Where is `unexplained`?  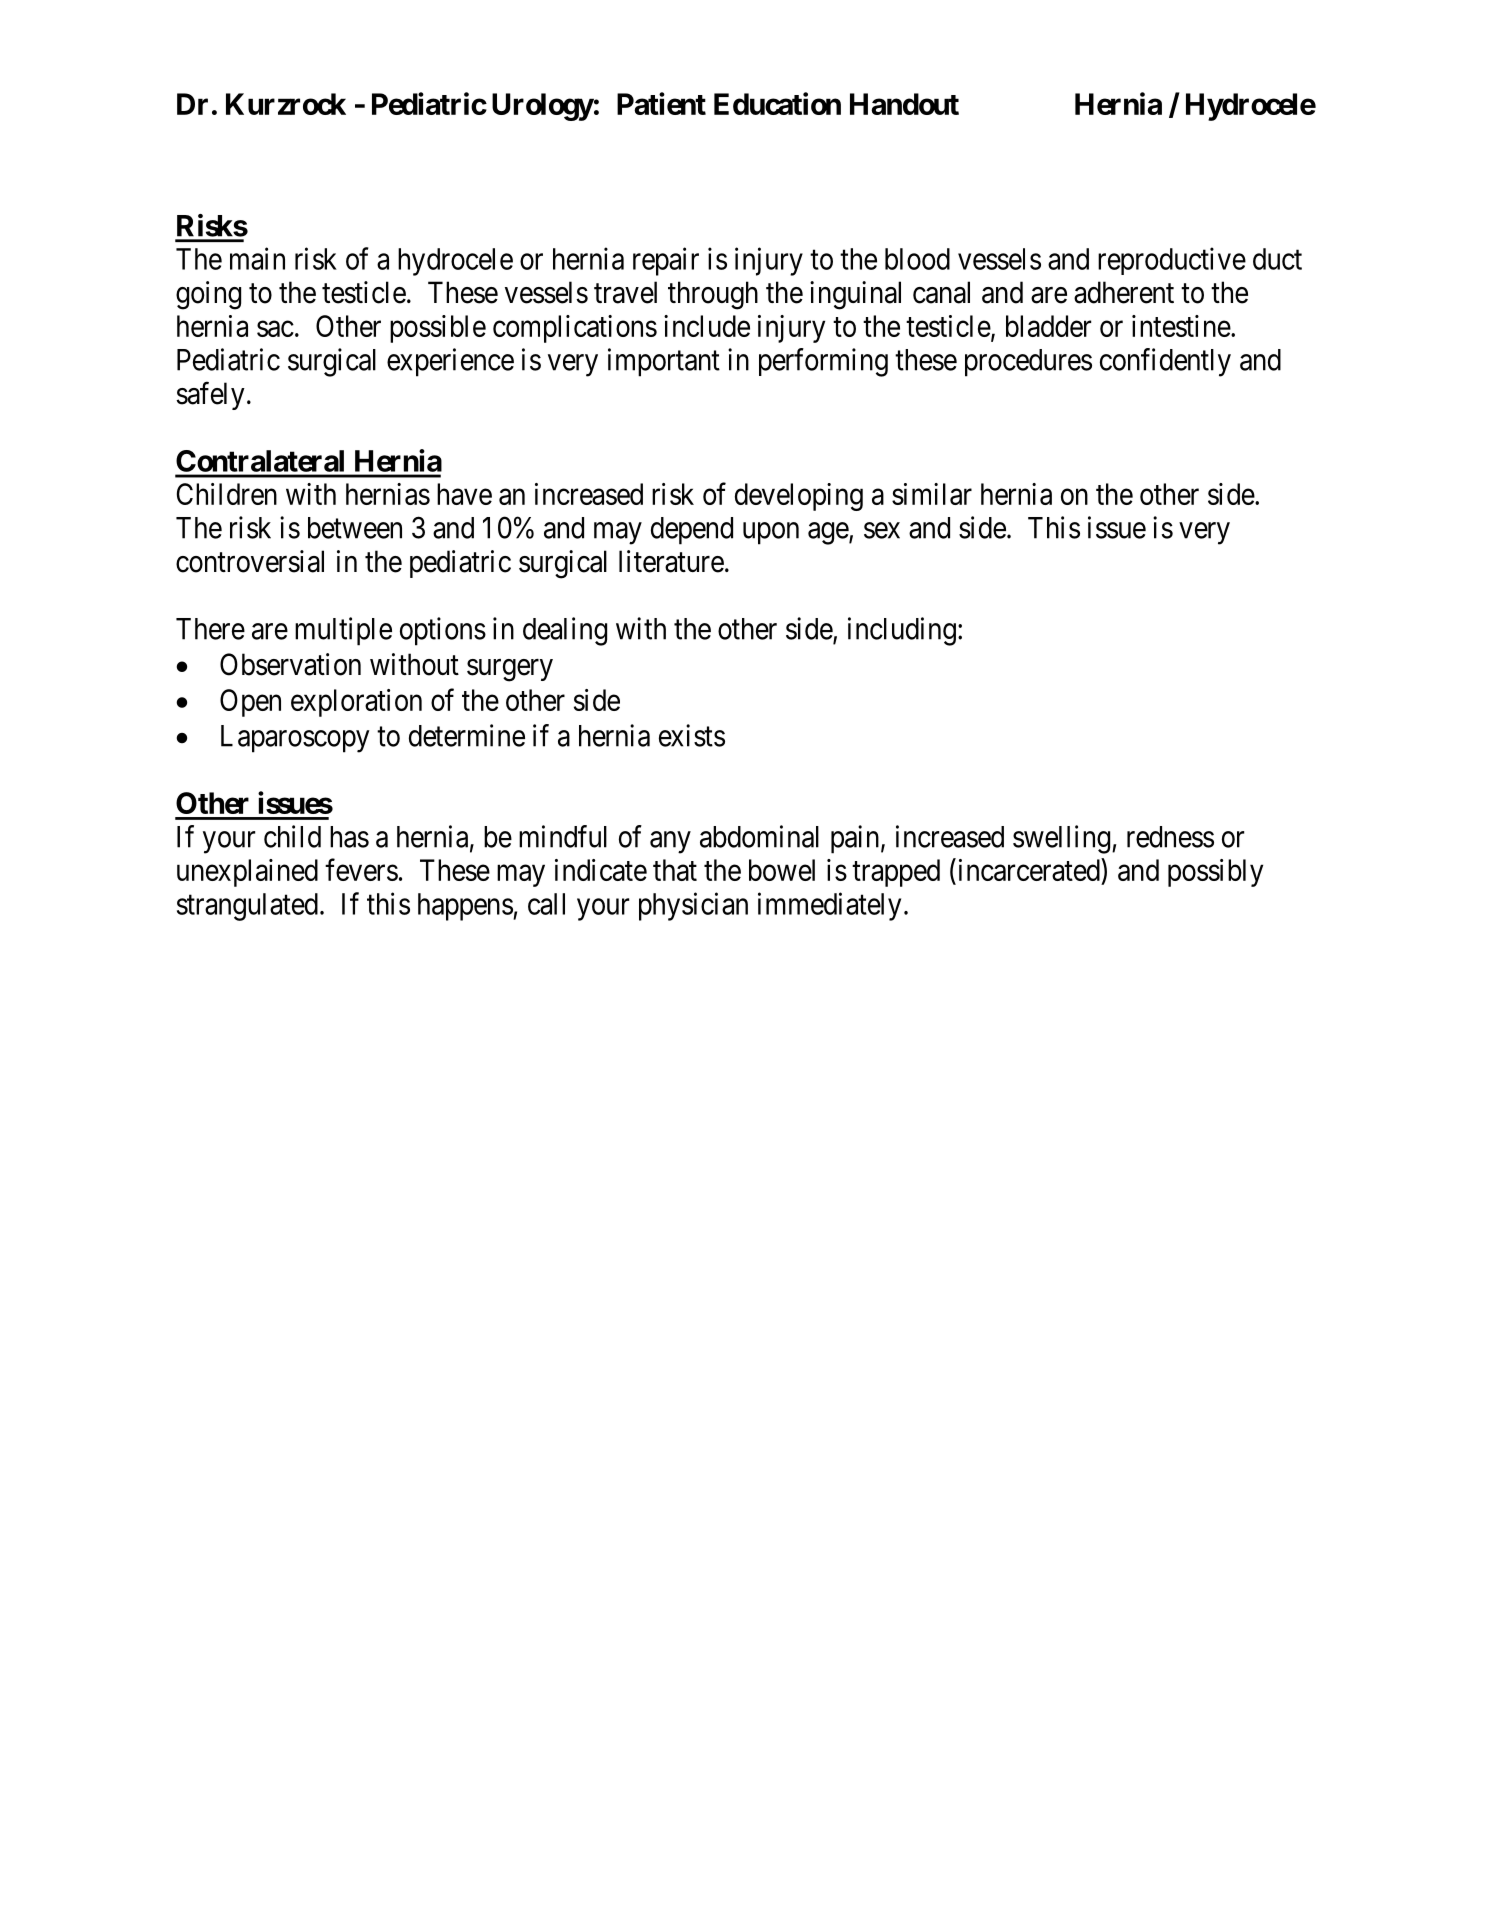
unexplained is located at coordinates (247, 873).
